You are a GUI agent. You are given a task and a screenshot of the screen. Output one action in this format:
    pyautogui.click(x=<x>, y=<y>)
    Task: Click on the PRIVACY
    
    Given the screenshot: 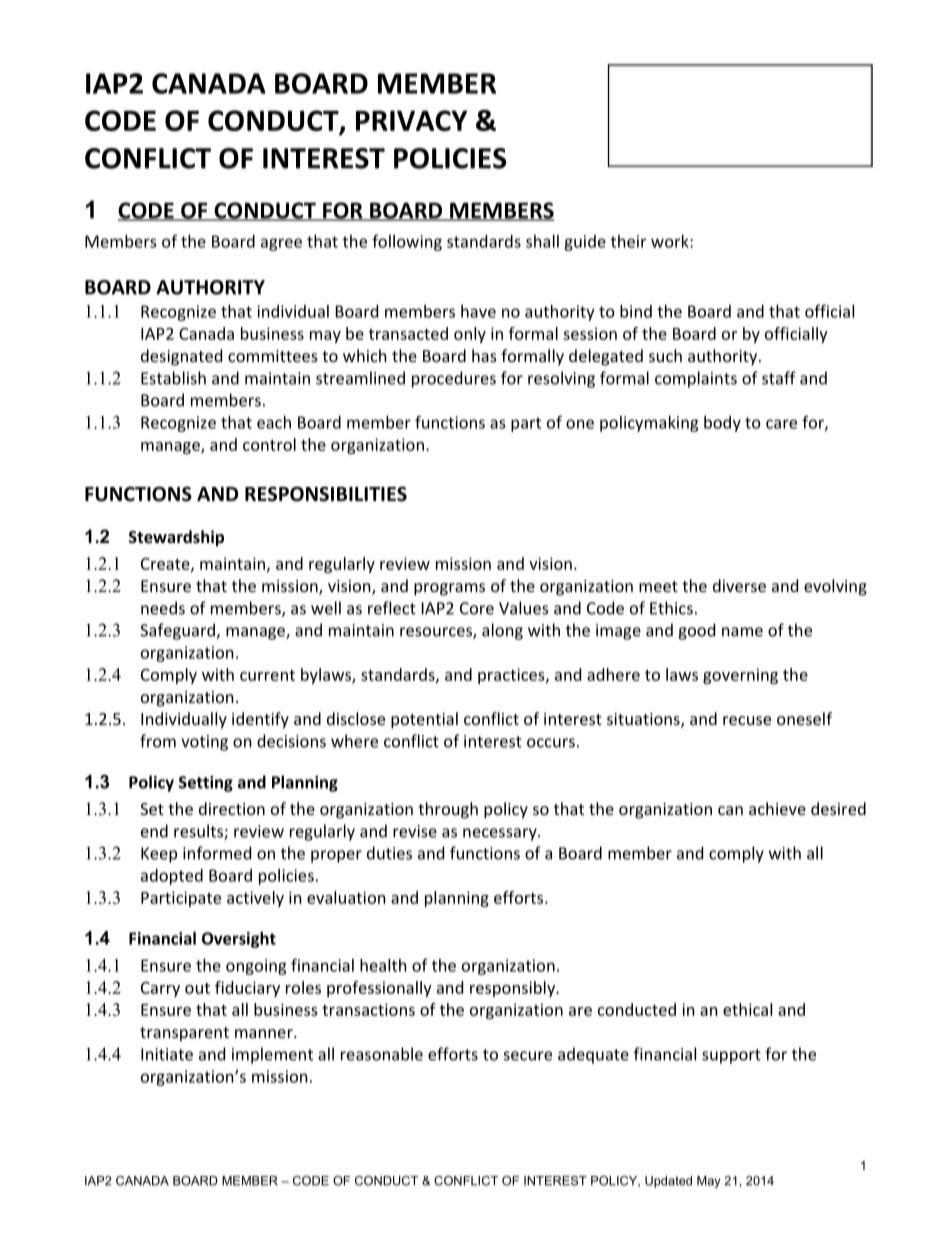 What is the action you would take?
    pyautogui.click(x=412, y=120)
